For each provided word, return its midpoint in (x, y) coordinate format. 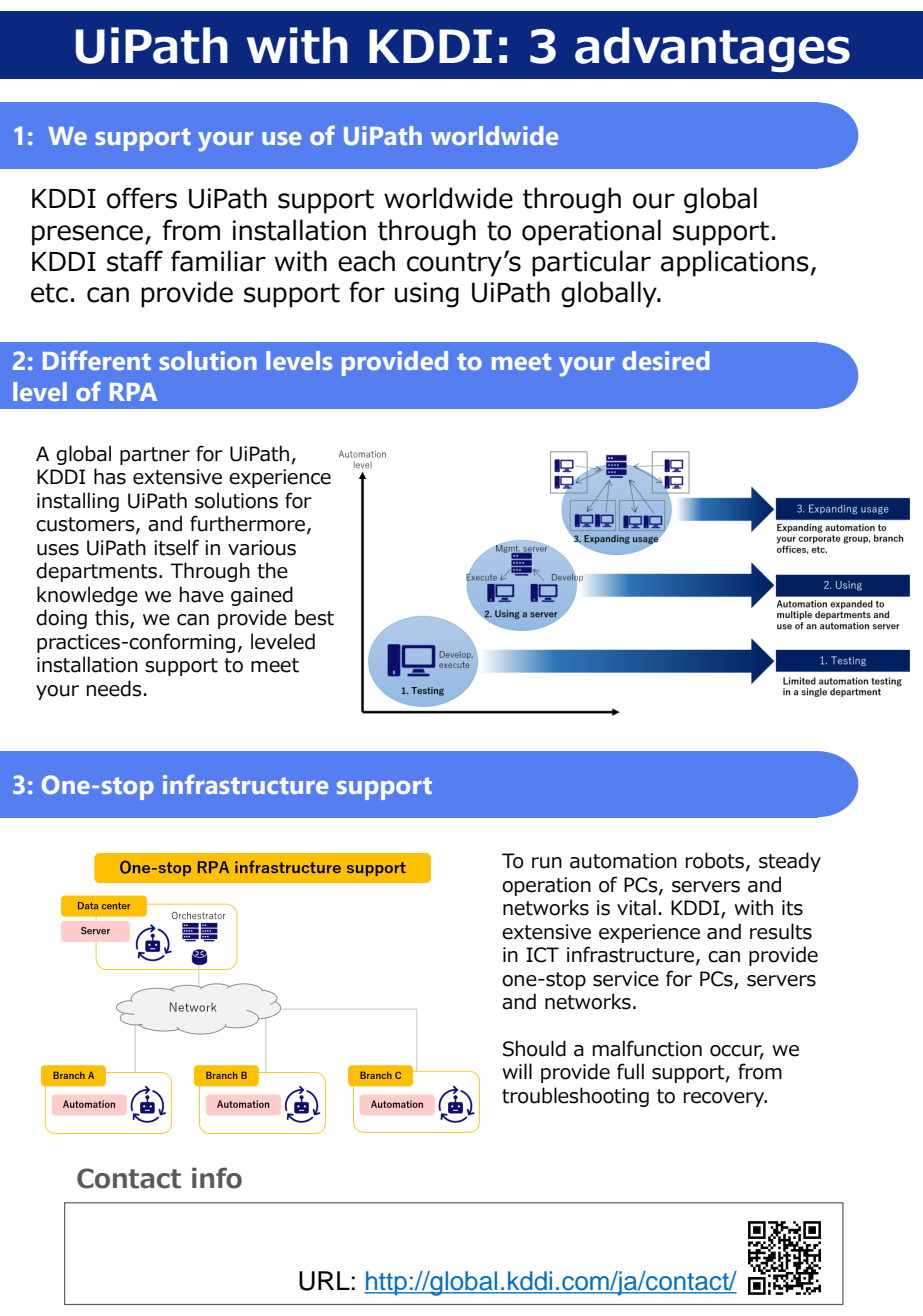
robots (716, 861)
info (217, 1178)
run (547, 863)
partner (155, 456)
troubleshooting (575, 1097)
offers (142, 198)
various (262, 548)
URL (324, 1281)
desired (666, 360)
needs (114, 688)
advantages (712, 50)
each (366, 261)
